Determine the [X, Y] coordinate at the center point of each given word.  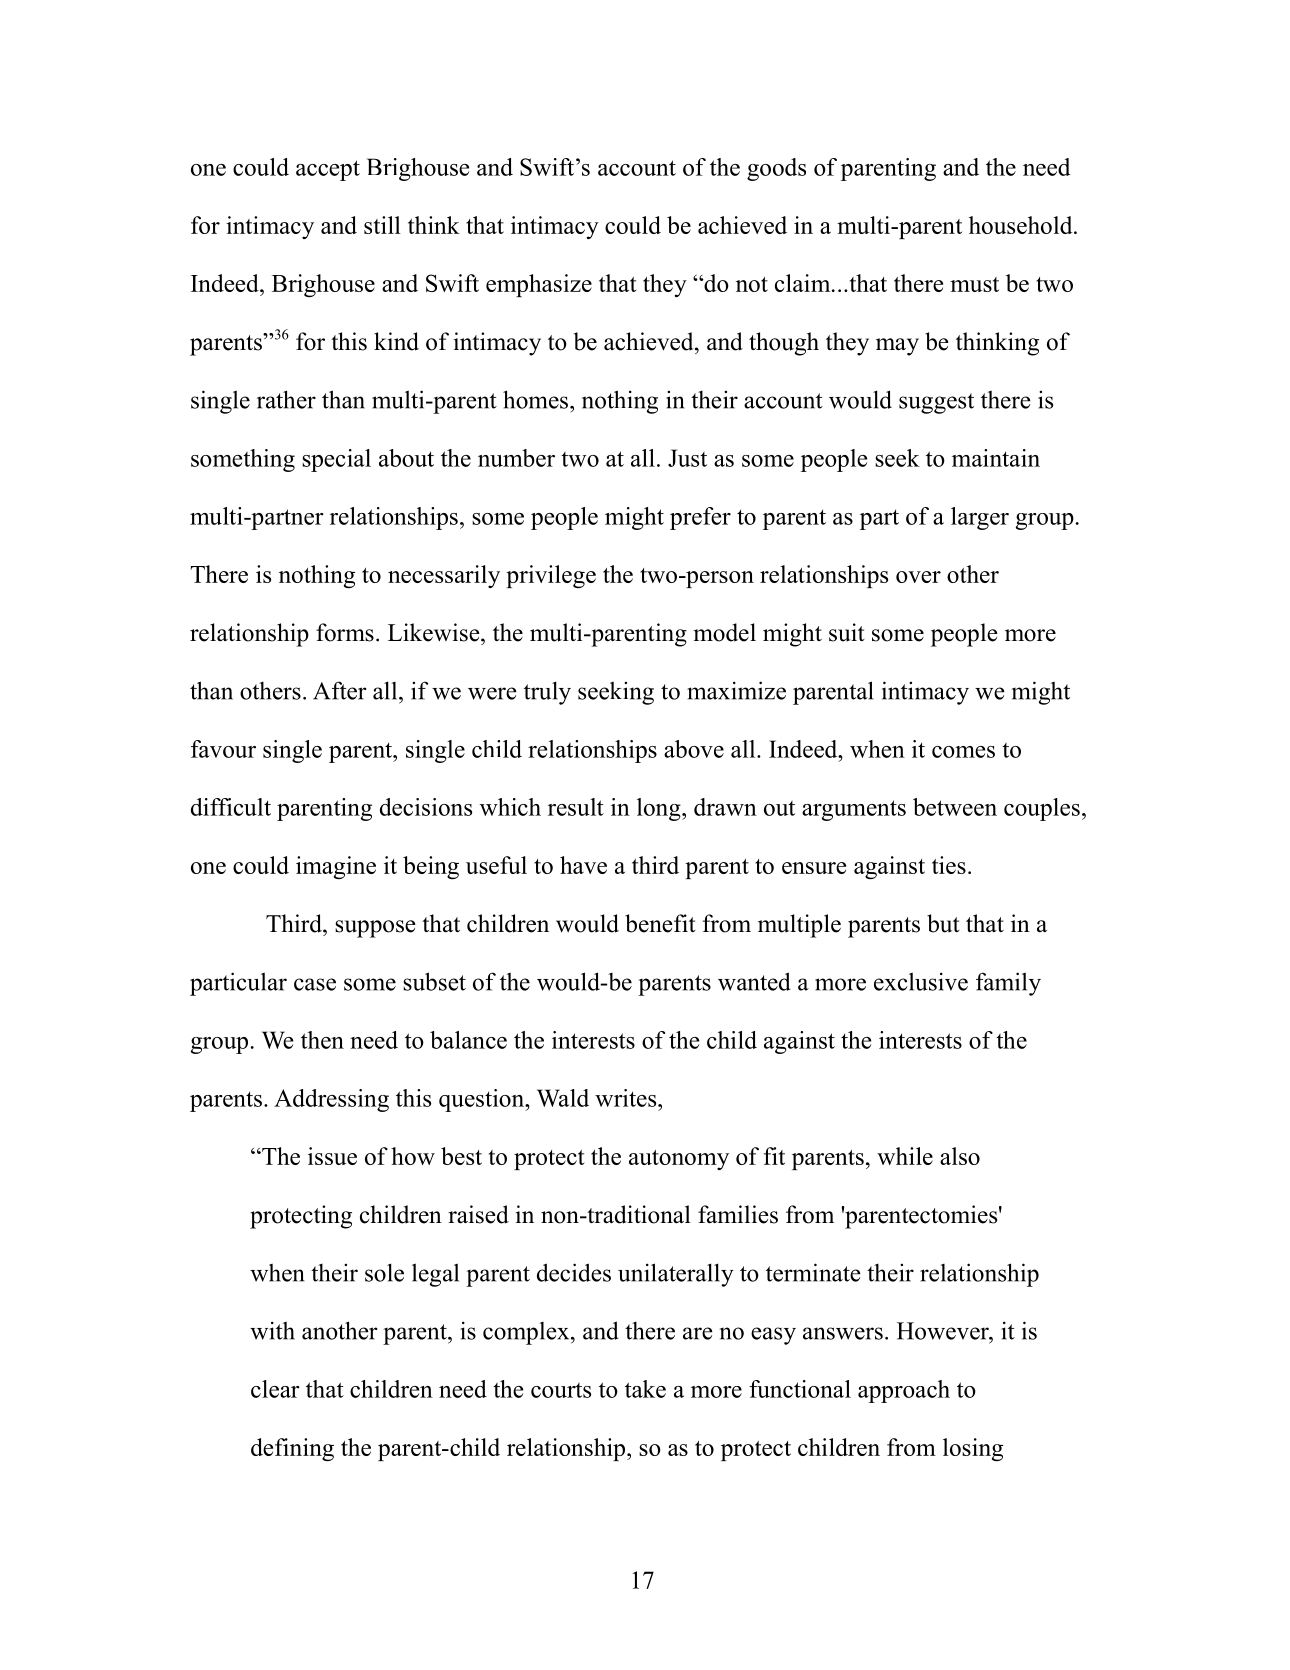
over [918, 577]
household [1022, 225]
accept [328, 170]
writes [627, 1098]
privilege [551, 576]
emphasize [539, 285]
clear [275, 1389]
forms [345, 632]
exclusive [921, 981]
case [315, 984]
